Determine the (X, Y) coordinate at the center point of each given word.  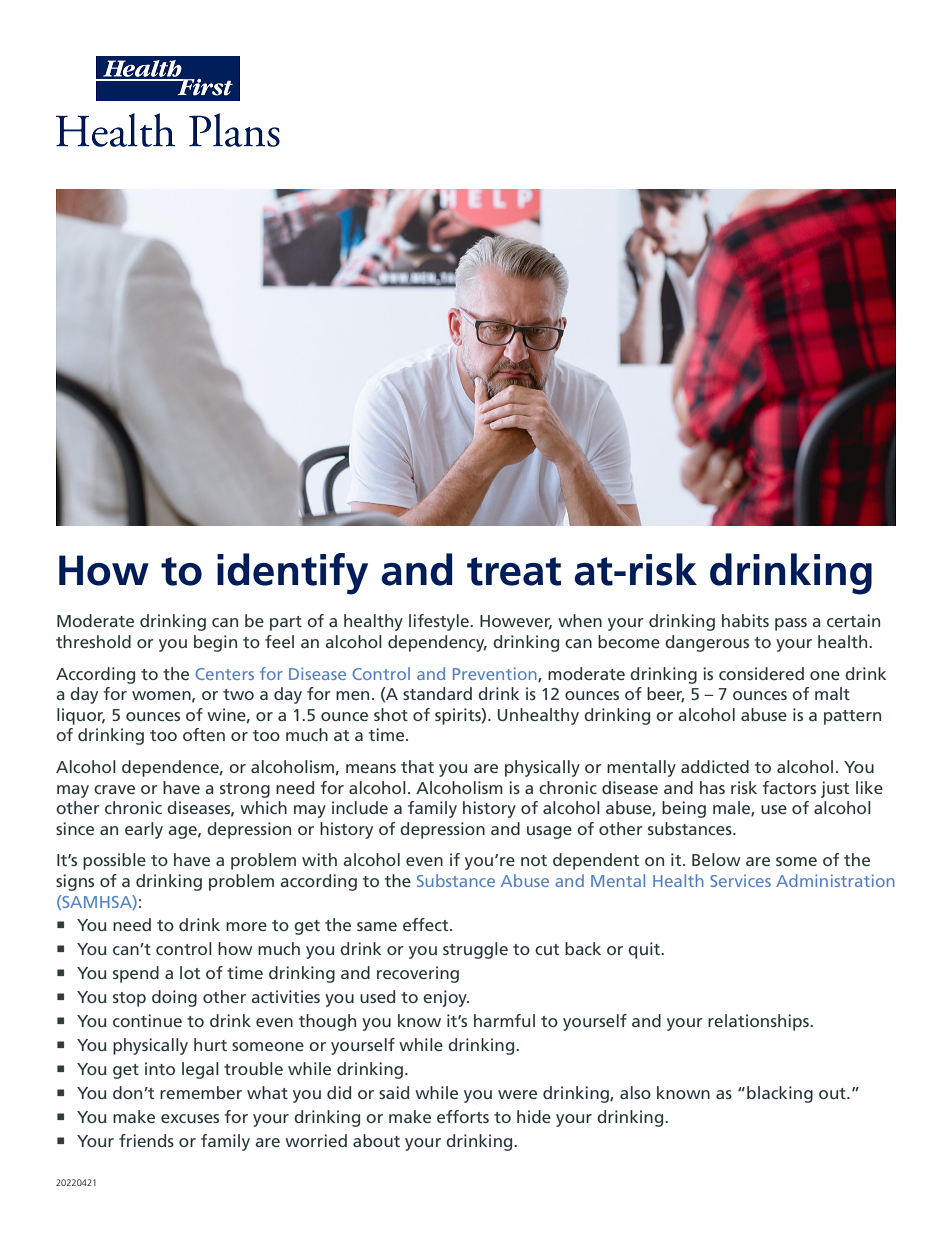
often (204, 734)
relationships (759, 1022)
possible (114, 861)
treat (514, 571)
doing (174, 998)
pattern (852, 717)
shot (391, 714)
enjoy (446, 998)
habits (745, 620)
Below (716, 859)
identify (292, 574)
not (534, 860)
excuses (190, 1118)
